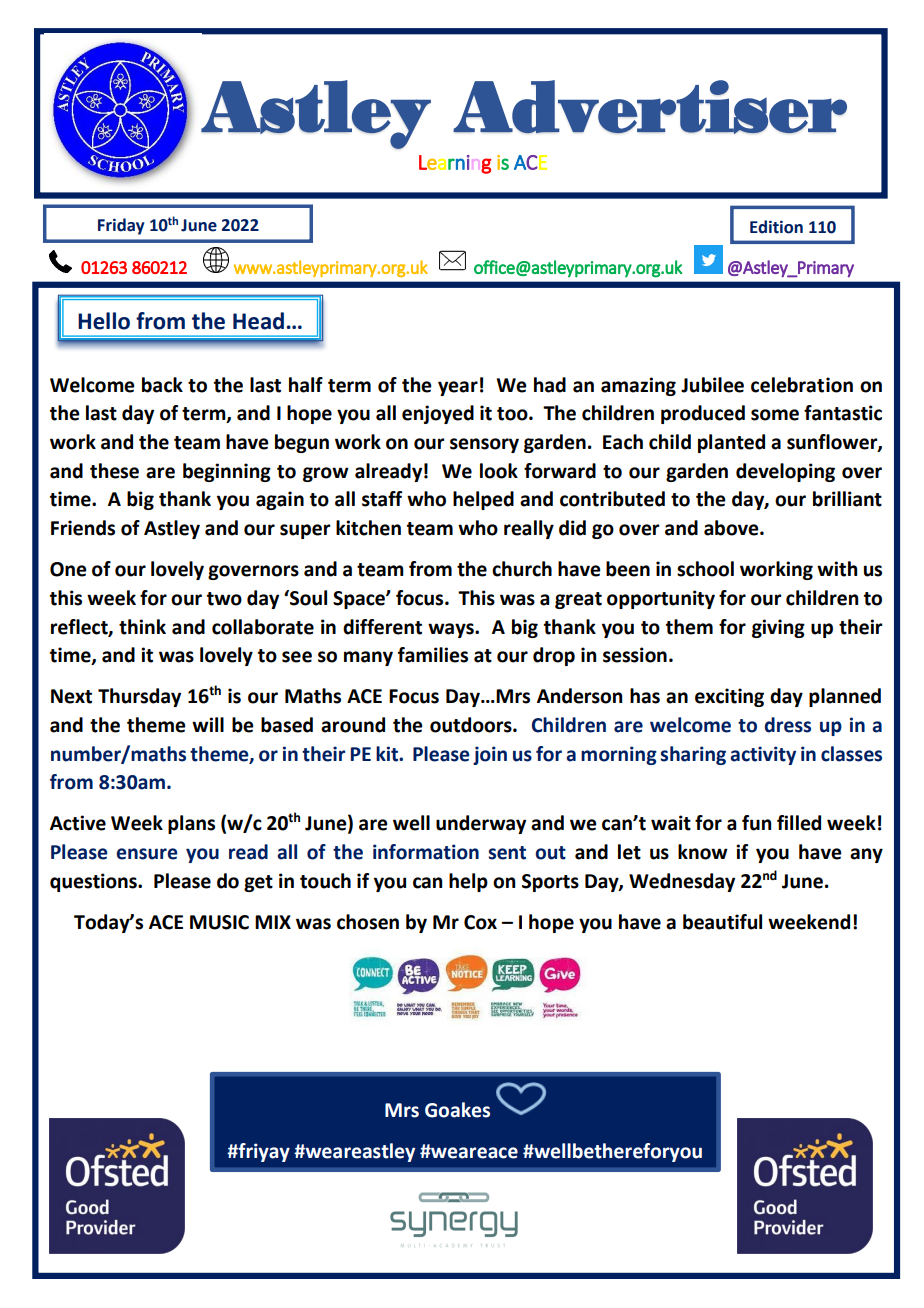 The image size is (924, 1308). Describe the element at coordinates (83, 528) in the screenshot. I see `Friends` at that location.
